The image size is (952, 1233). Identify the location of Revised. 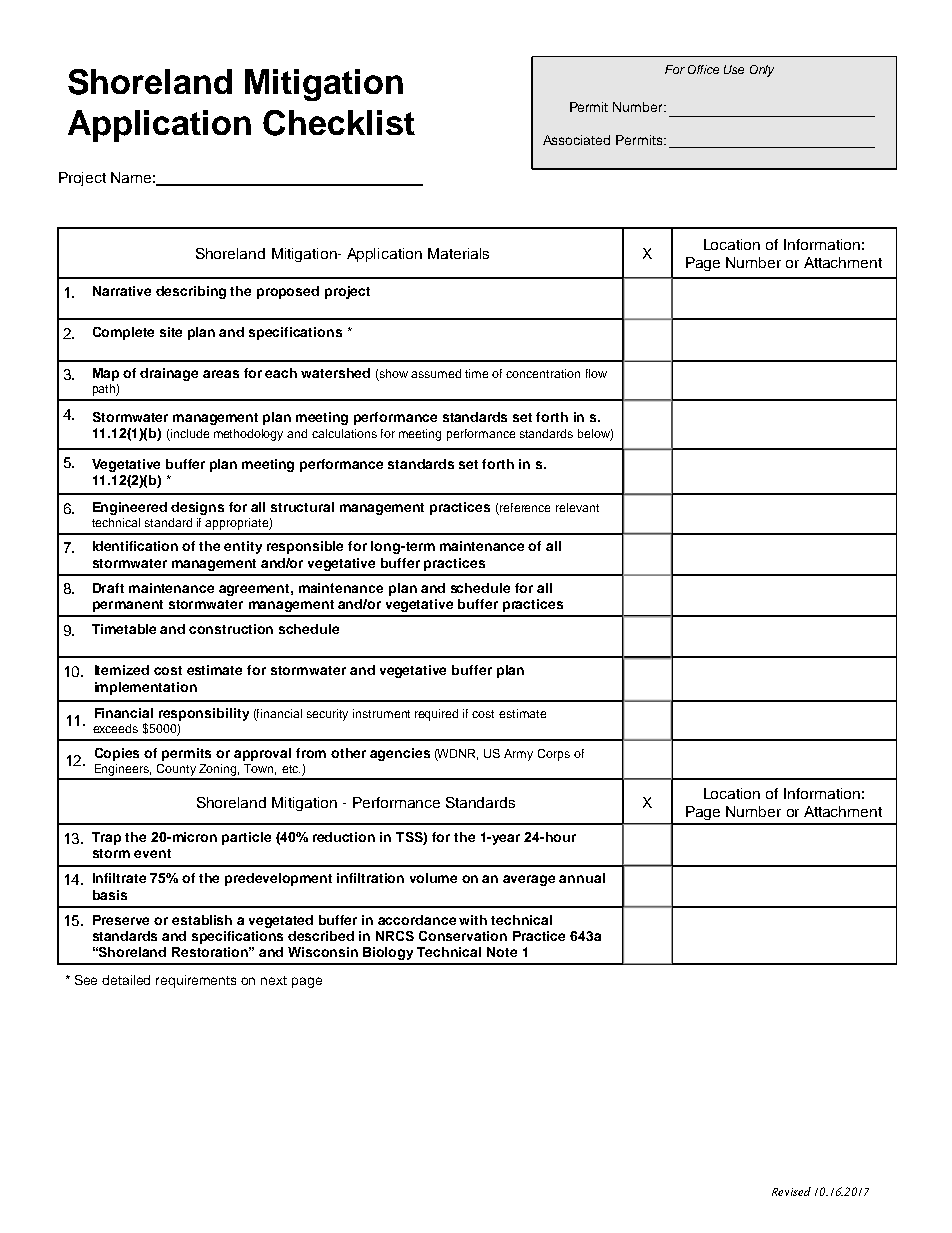
(791, 1191).
